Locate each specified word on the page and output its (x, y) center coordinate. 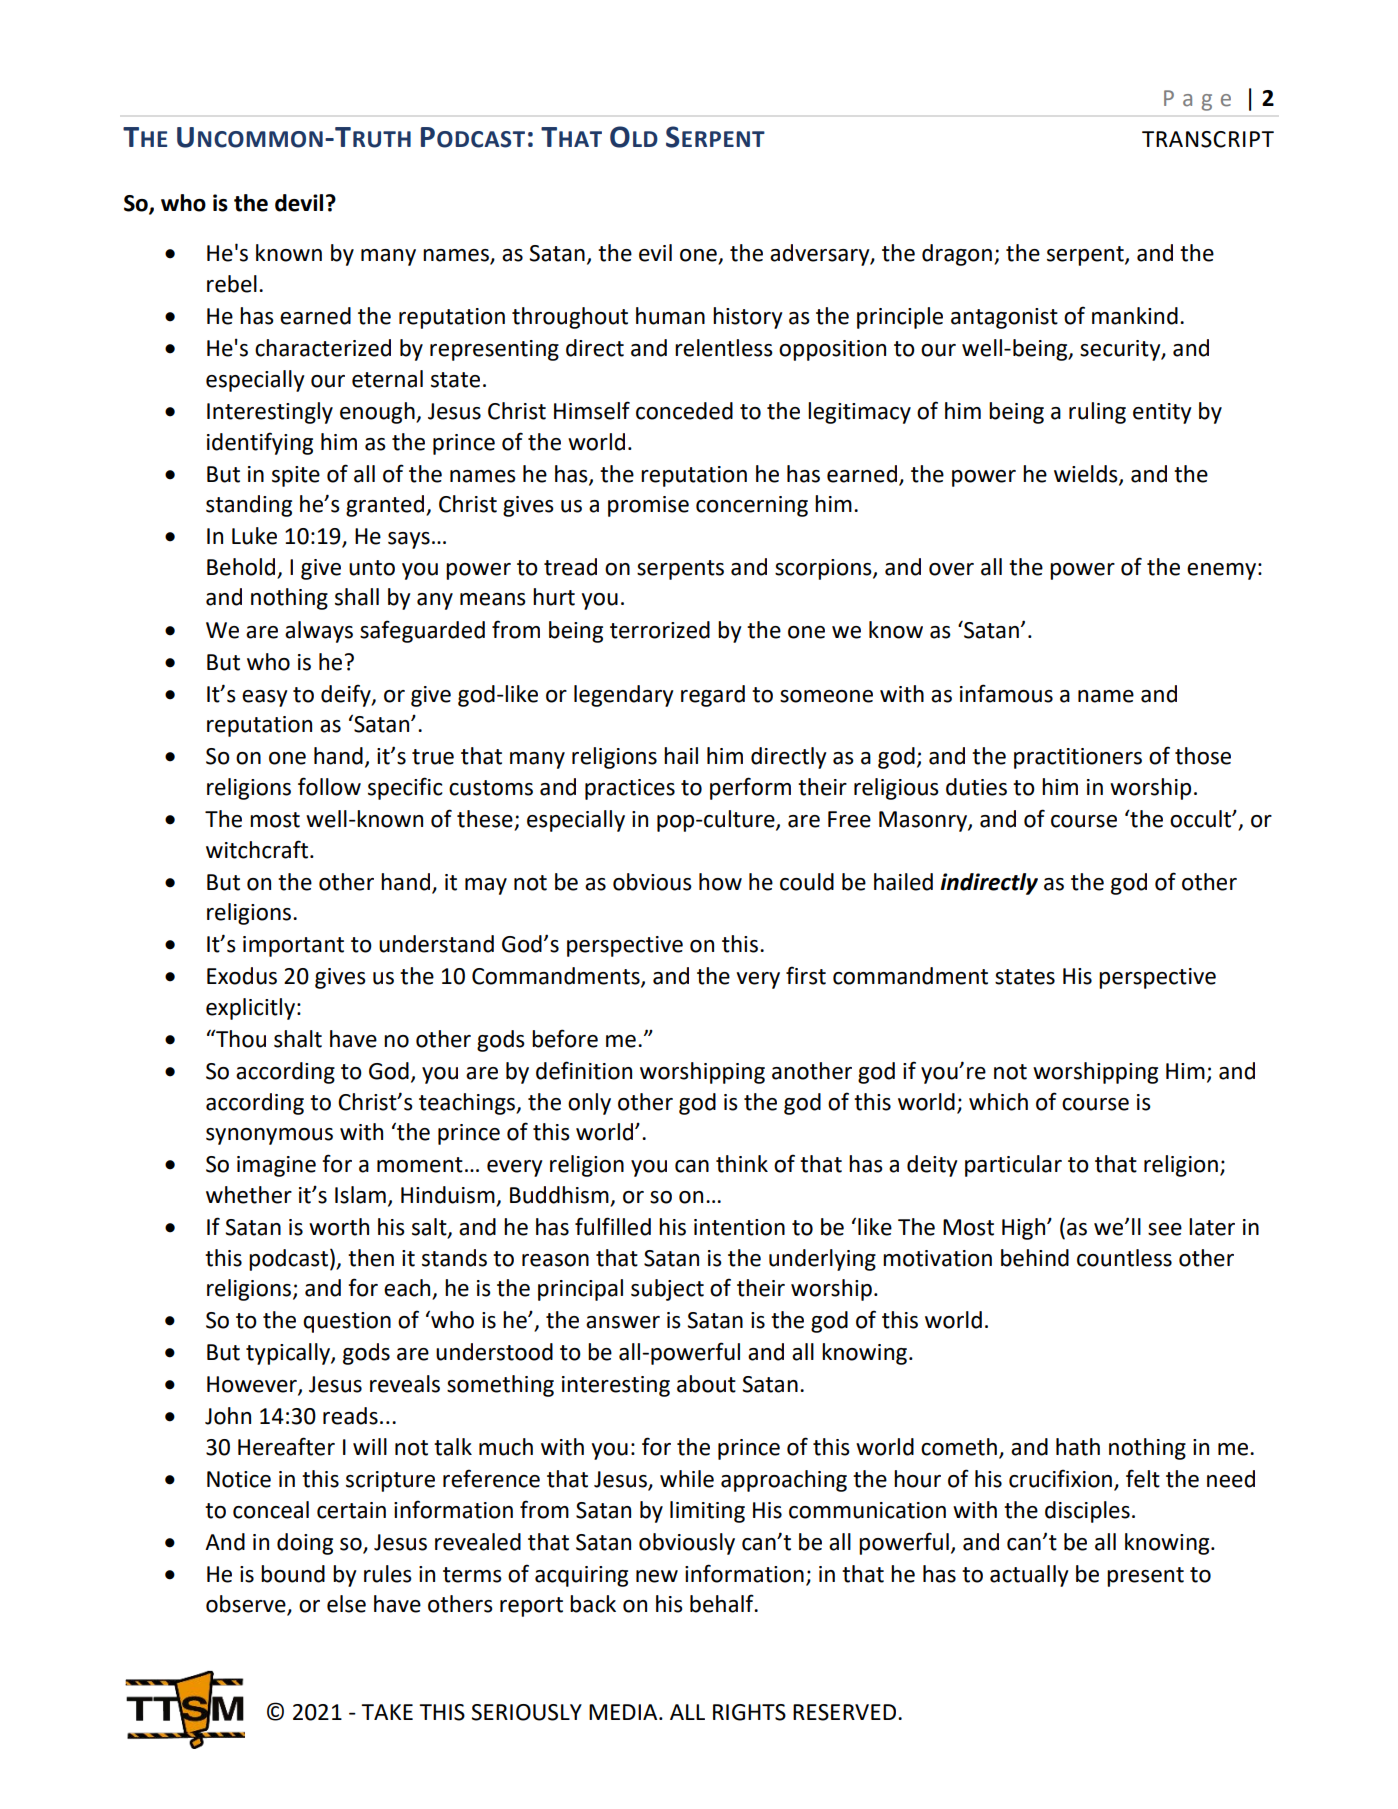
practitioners (1078, 758)
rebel (232, 284)
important (293, 946)
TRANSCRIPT (1208, 139)
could (807, 882)
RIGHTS (749, 1712)
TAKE (387, 1712)
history (748, 318)
